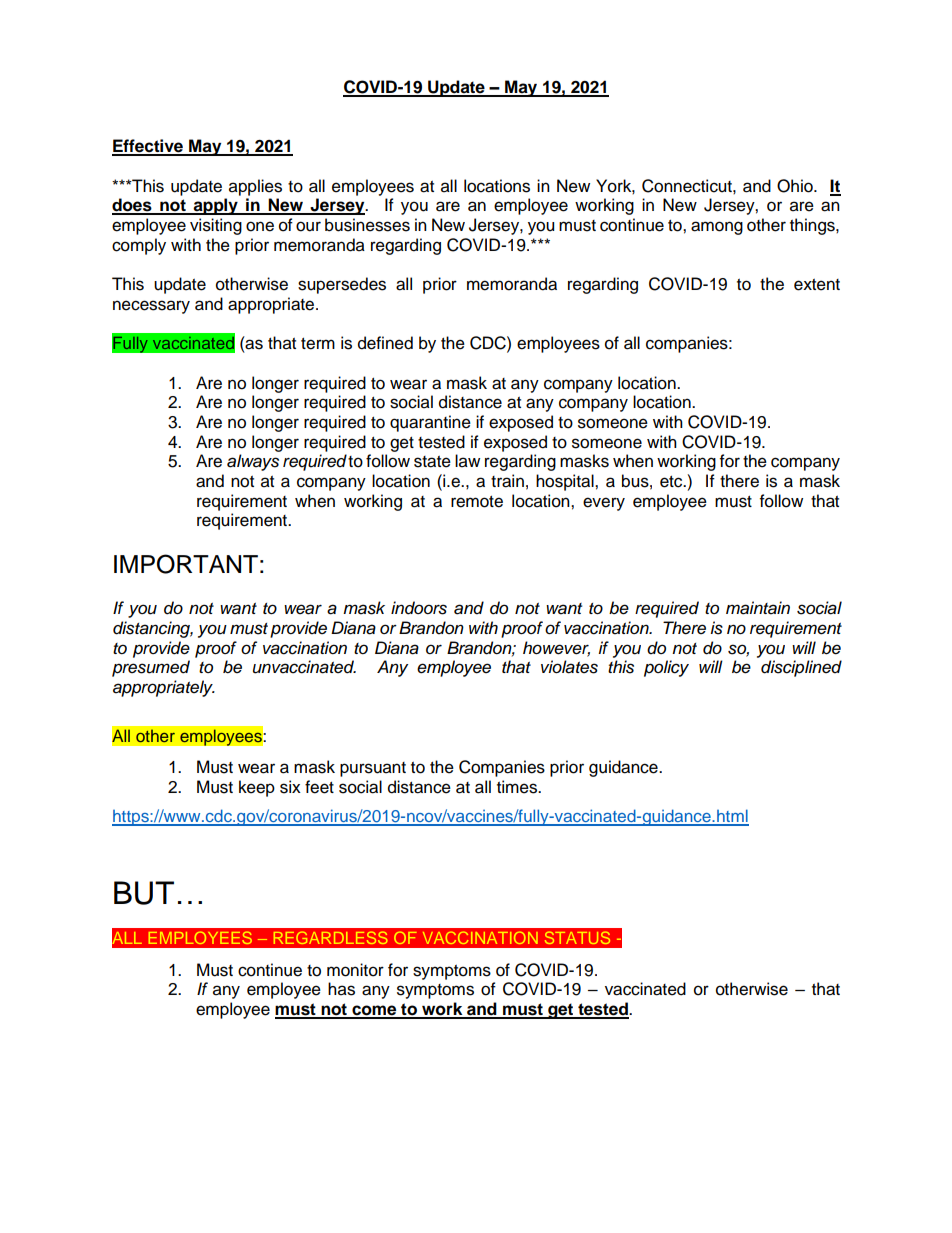  I want to click on applies, so click(255, 187).
